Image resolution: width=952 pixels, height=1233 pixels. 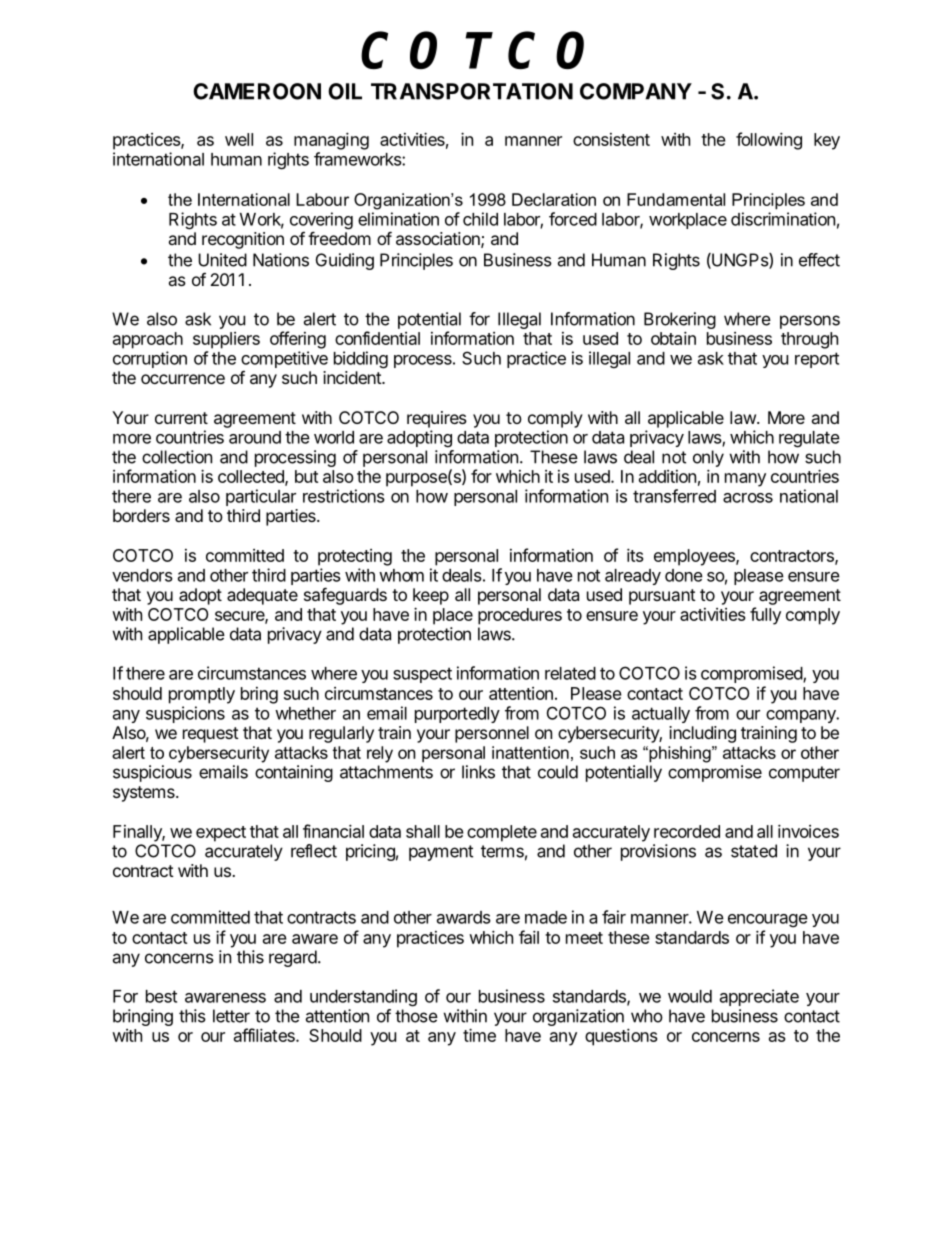 What do you see at coordinates (262, 596) in the screenshot?
I see `adequate` at bounding box center [262, 596].
